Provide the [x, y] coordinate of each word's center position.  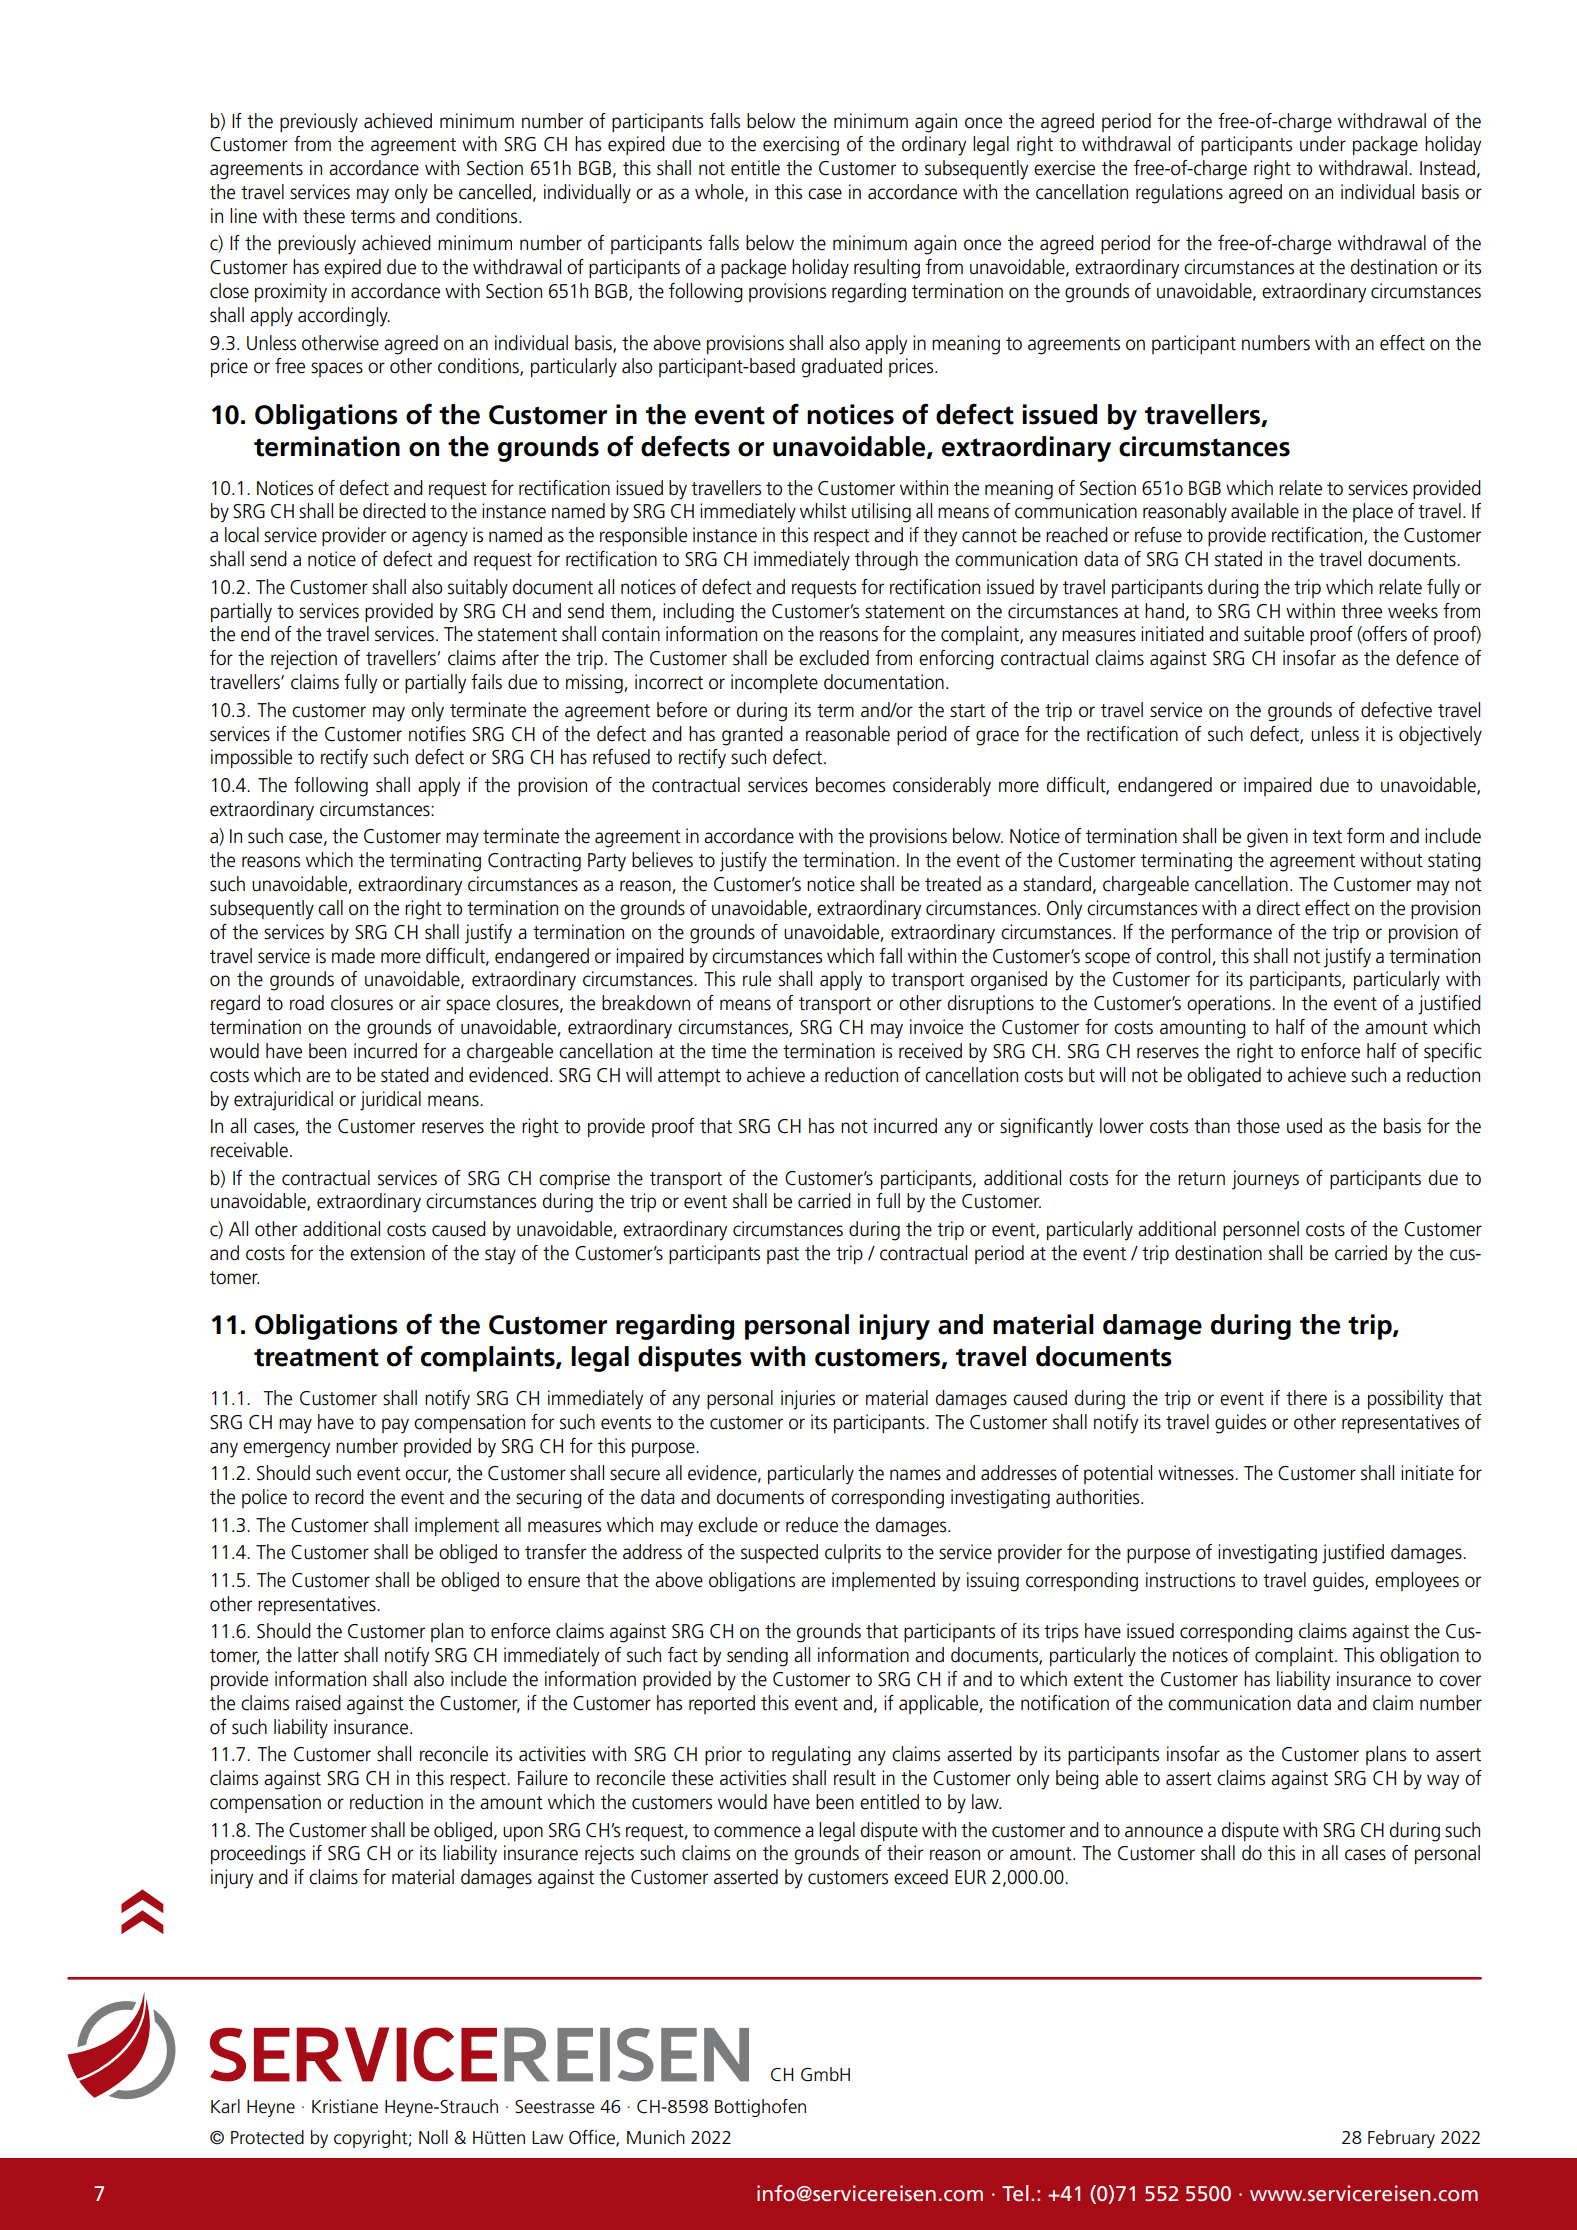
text [1327, 837]
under [1323, 144]
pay [395, 1426]
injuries [808, 1400]
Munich [656, 2137]
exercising [801, 146]
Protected [267, 2137]
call [330, 908]
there [1306, 1398]
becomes [850, 785]
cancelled [495, 192]
